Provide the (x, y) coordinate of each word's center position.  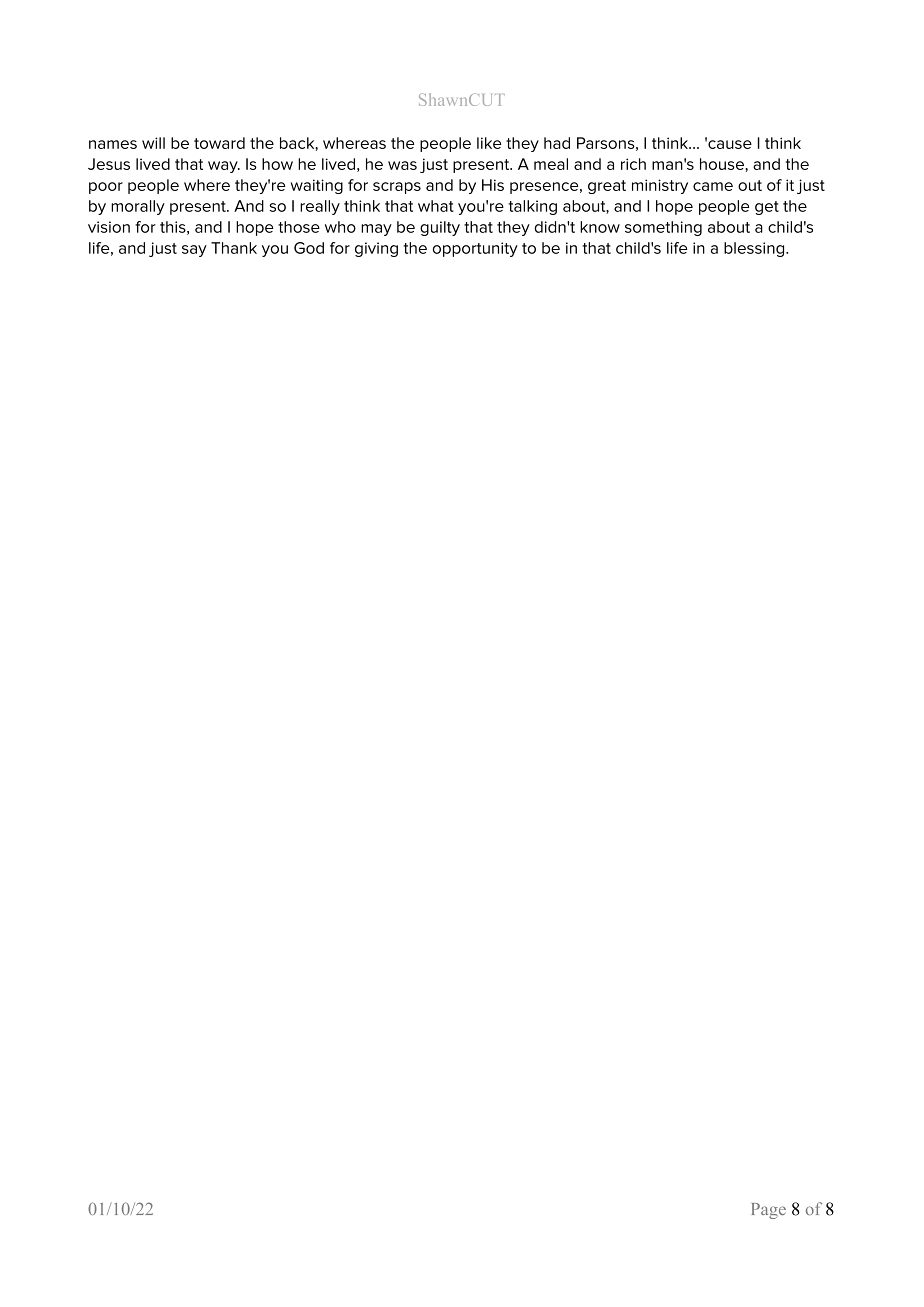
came (713, 186)
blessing (755, 249)
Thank (234, 248)
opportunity (475, 249)
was (402, 165)
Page (769, 1211)
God (309, 248)
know (600, 227)
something (663, 228)
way (224, 167)
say (194, 251)
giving (376, 249)
